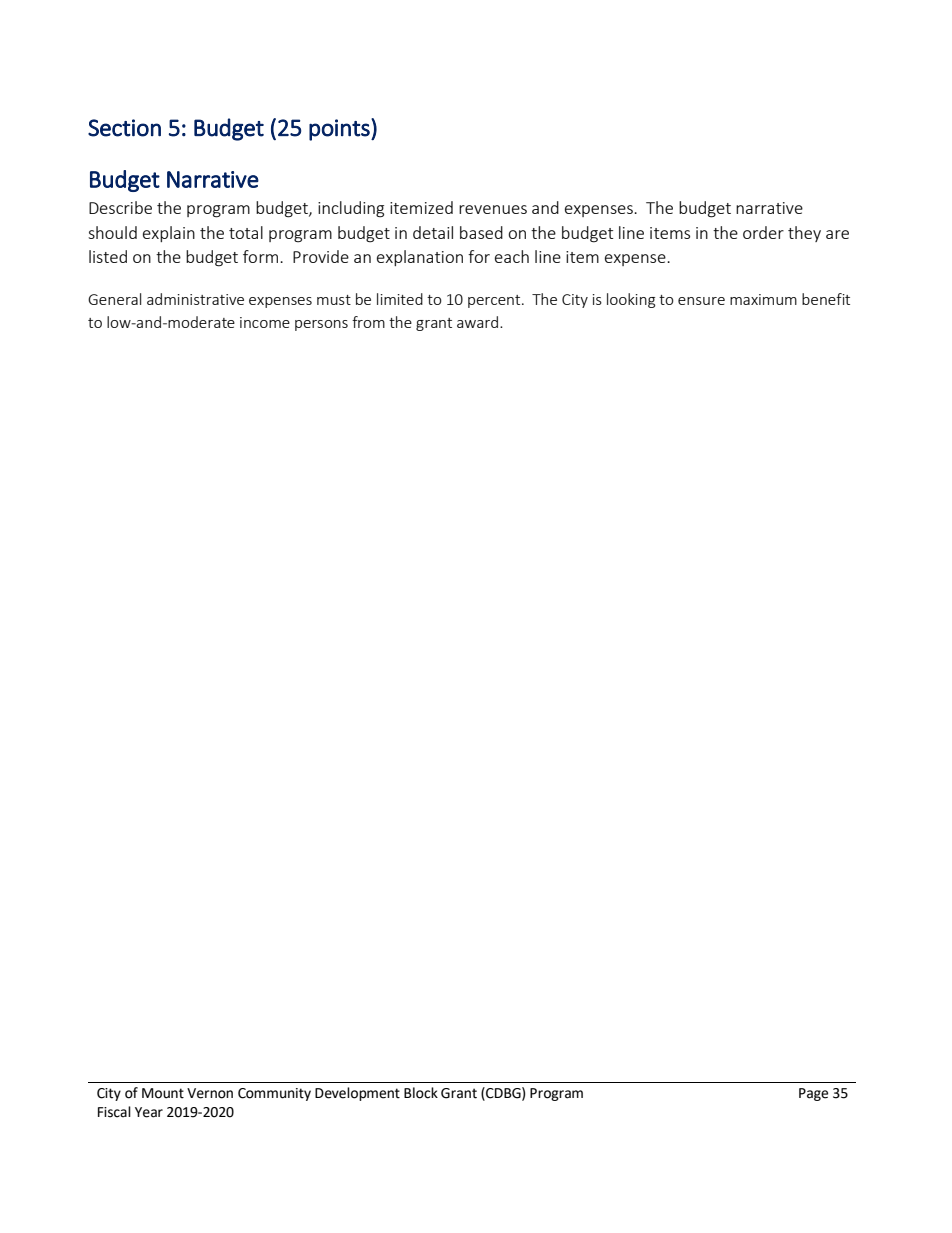 Image resolution: width=952 pixels, height=1233 pixels. Describe the element at coordinates (813, 1094) in the image. I see `Page` at that location.
